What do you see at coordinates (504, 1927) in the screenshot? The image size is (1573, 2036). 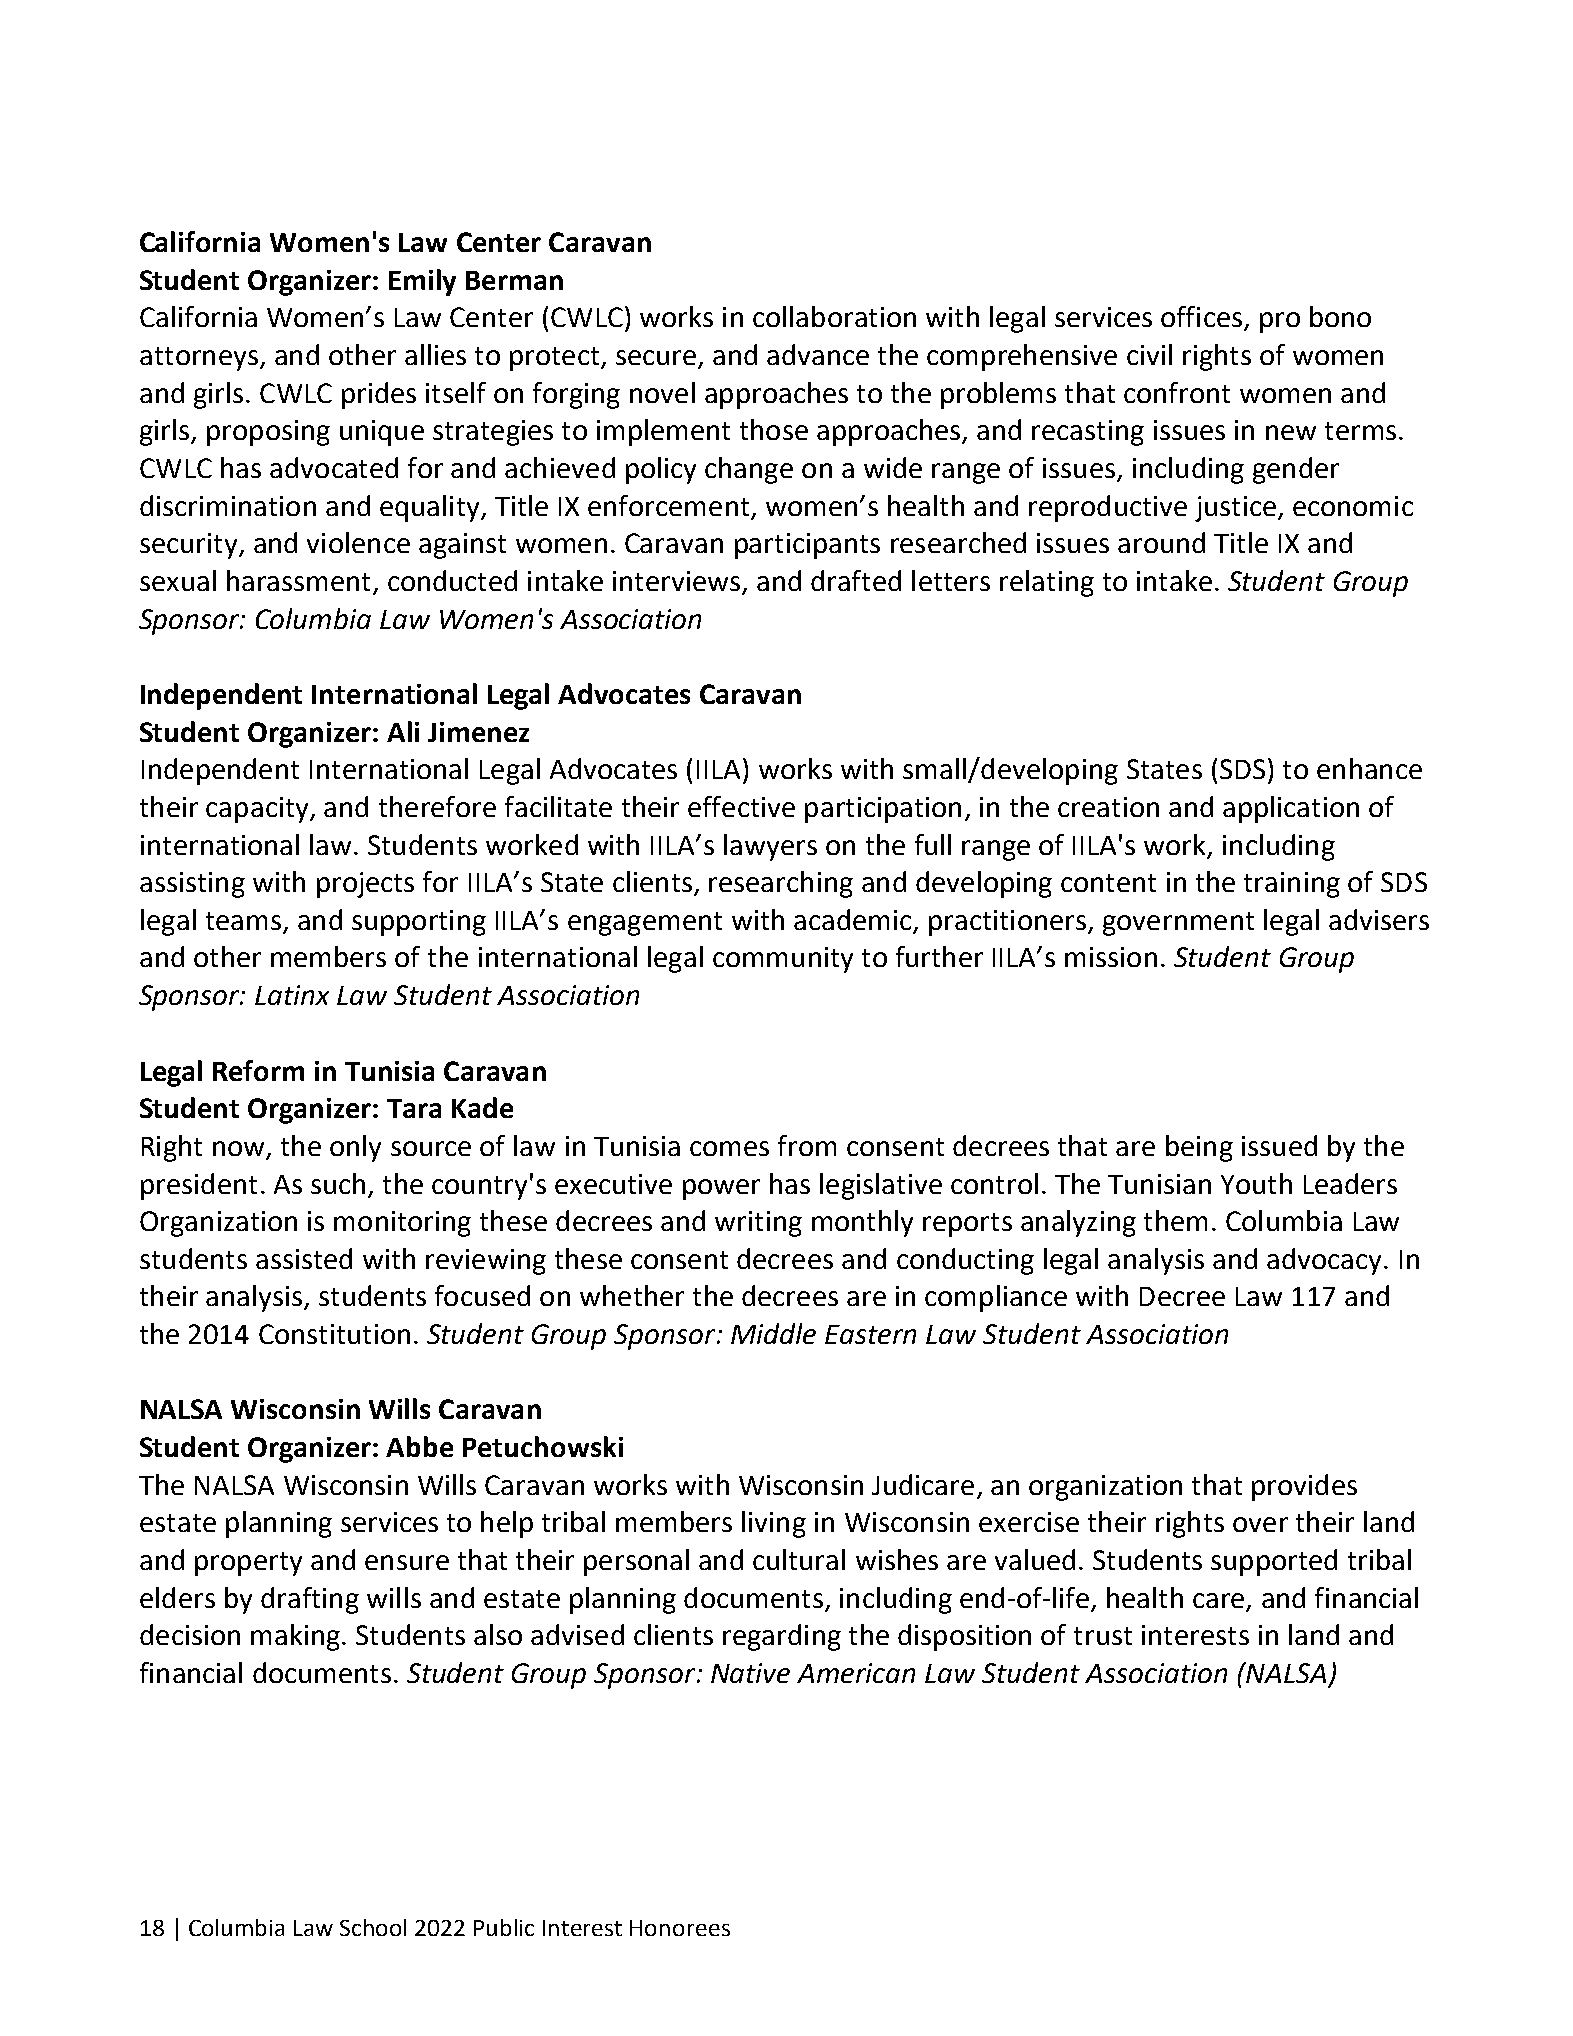 I see `Public` at bounding box center [504, 1927].
